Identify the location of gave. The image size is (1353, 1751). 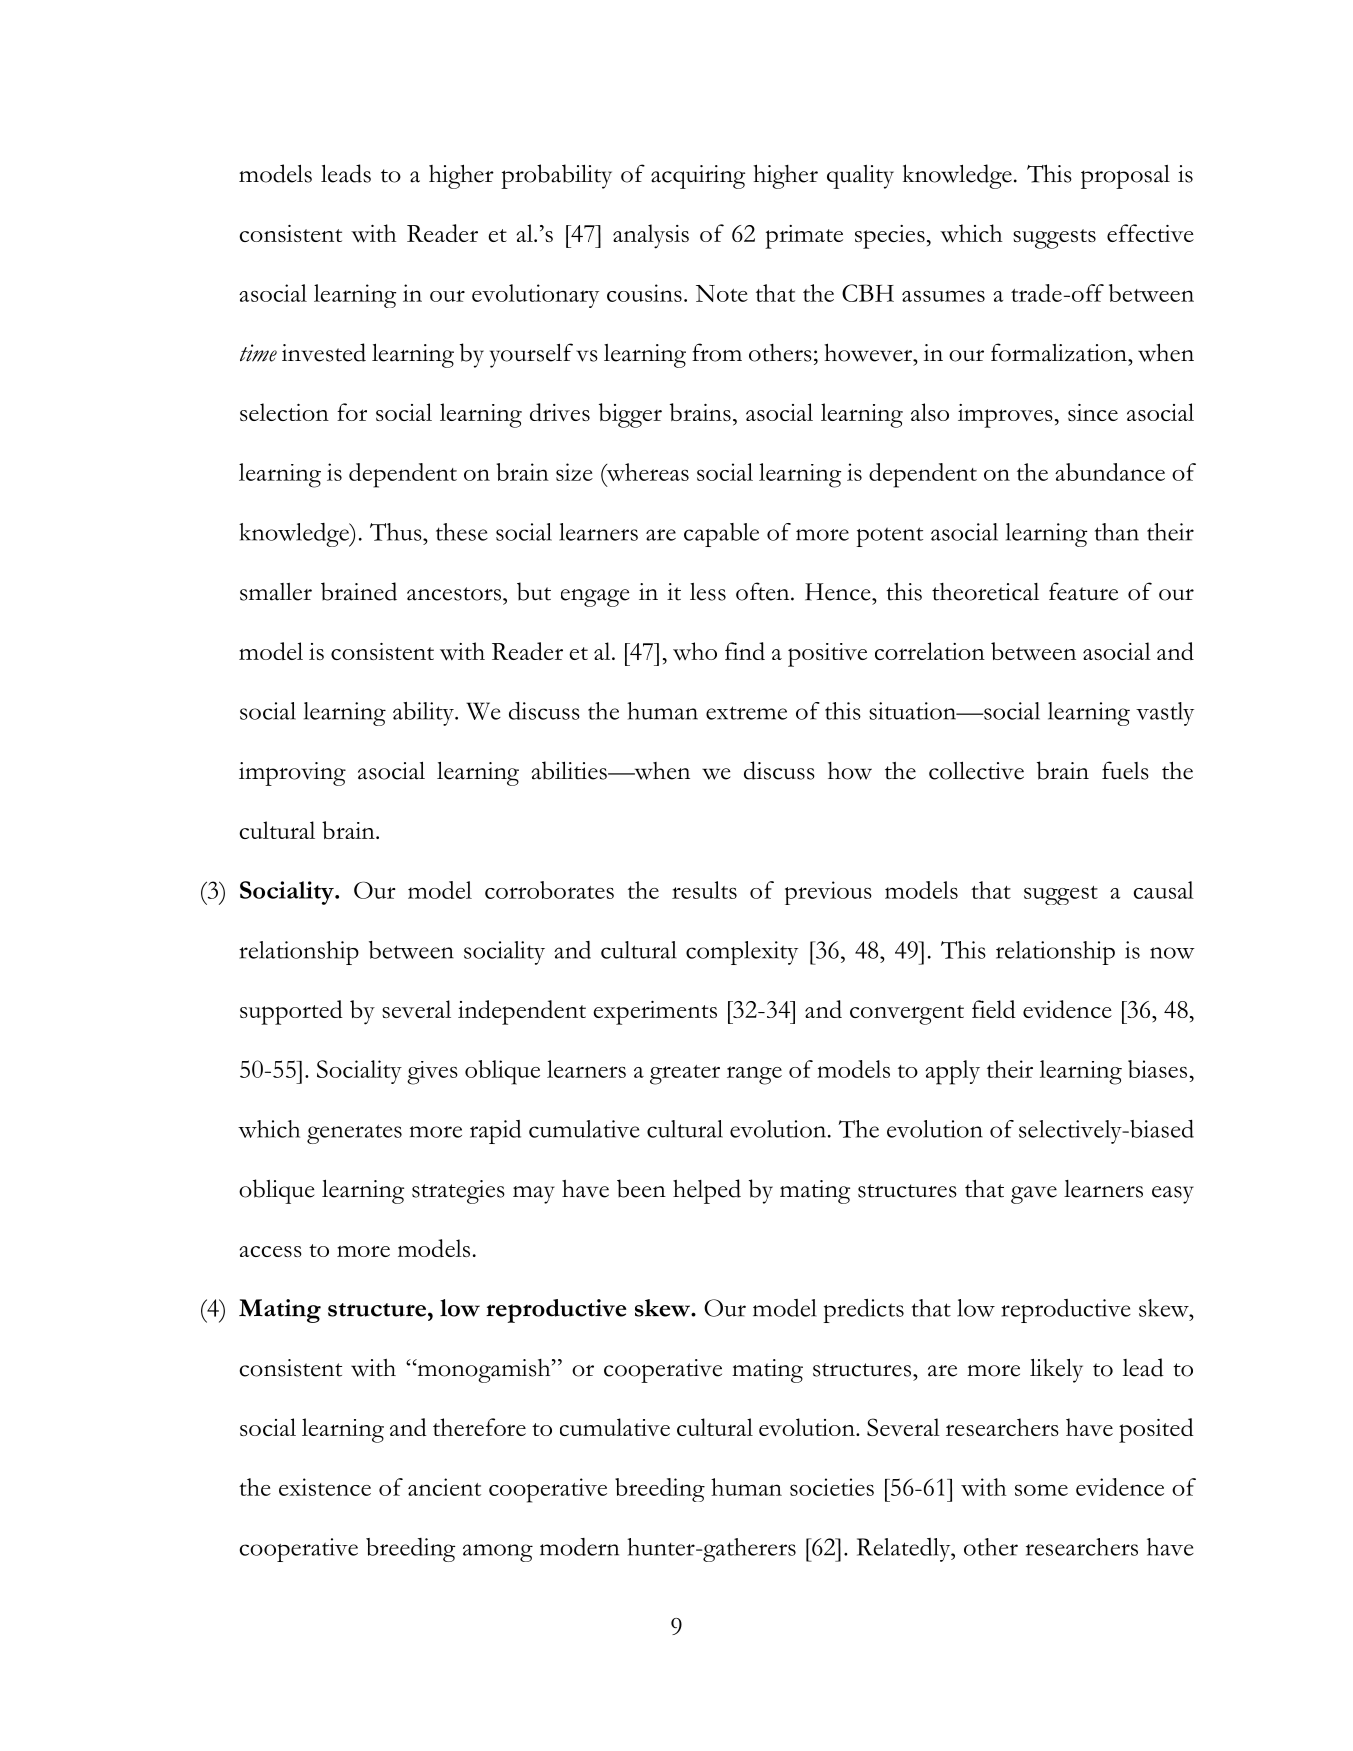
(1034, 1195).
